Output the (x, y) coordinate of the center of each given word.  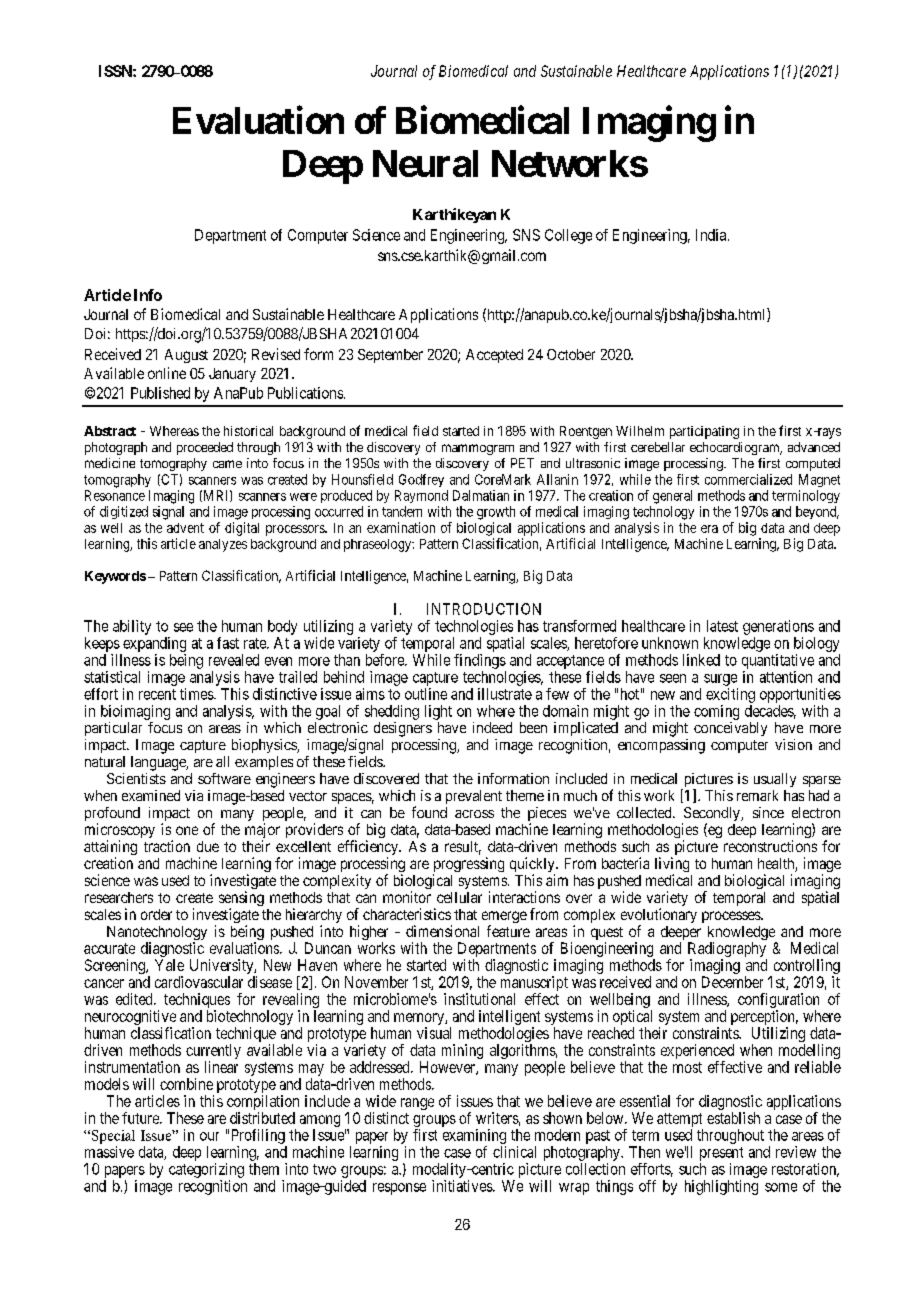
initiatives (463, 1186)
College (568, 236)
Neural (425, 163)
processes (732, 917)
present (721, 1154)
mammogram (478, 449)
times (197, 694)
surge (720, 680)
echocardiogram (736, 448)
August (186, 356)
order (156, 914)
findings (480, 661)
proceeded (205, 448)
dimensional (442, 931)
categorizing (206, 1170)
